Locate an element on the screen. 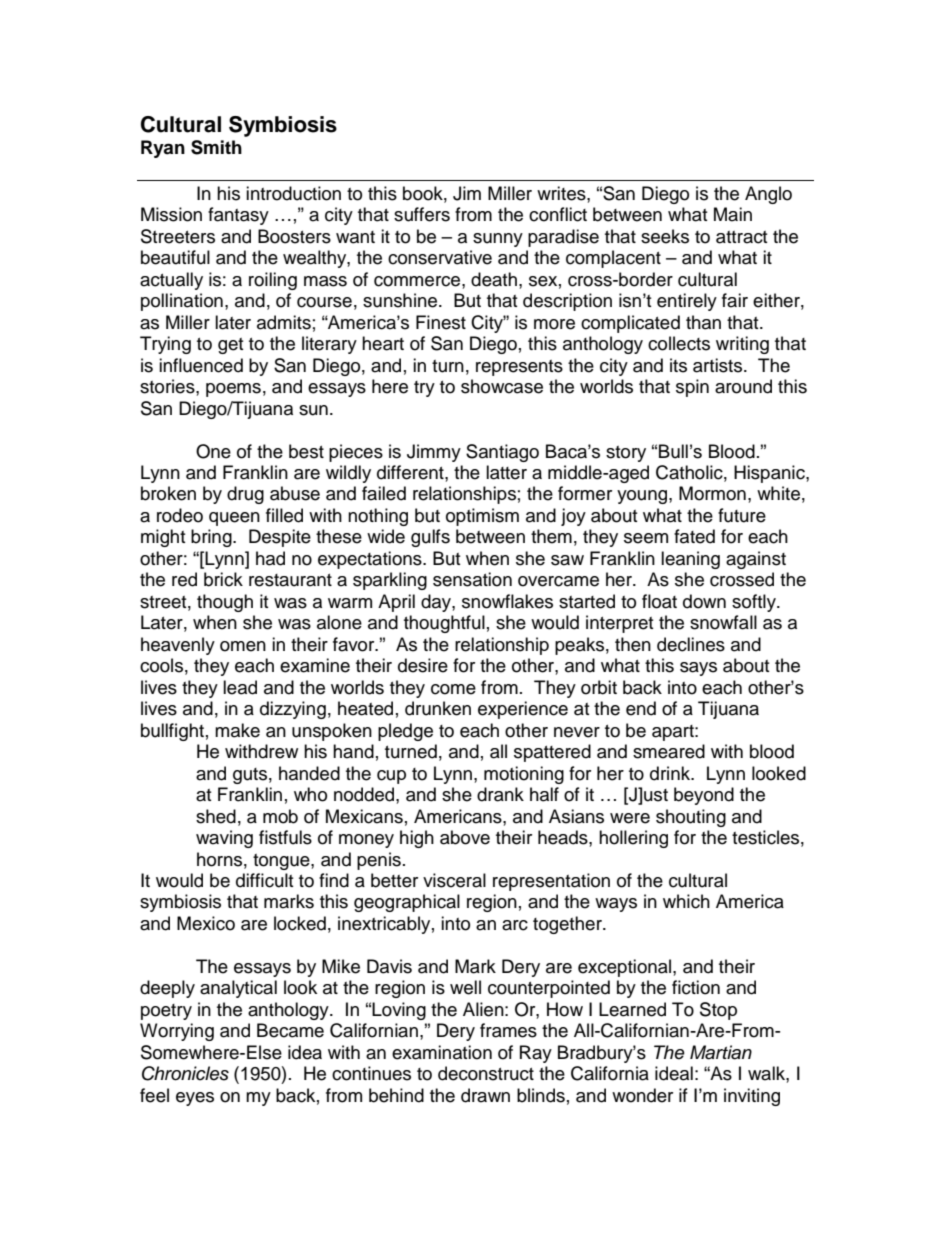 This screenshot has height=1233, width=952. drug is located at coordinates (245, 495).
